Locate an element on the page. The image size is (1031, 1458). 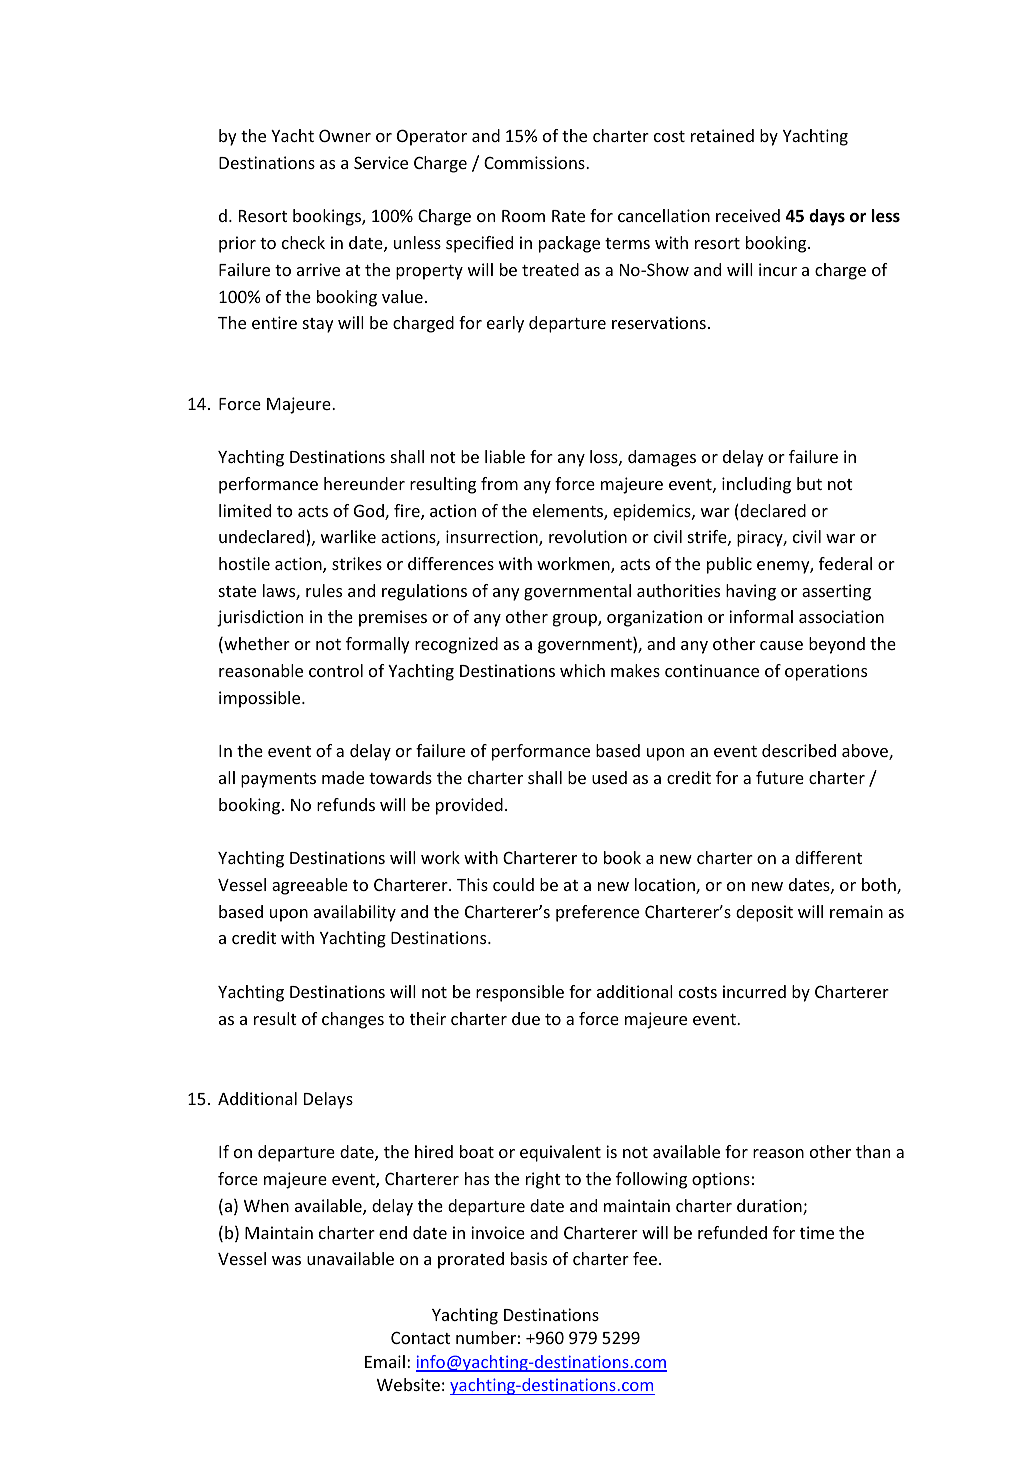
described is located at coordinates (799, 750).
